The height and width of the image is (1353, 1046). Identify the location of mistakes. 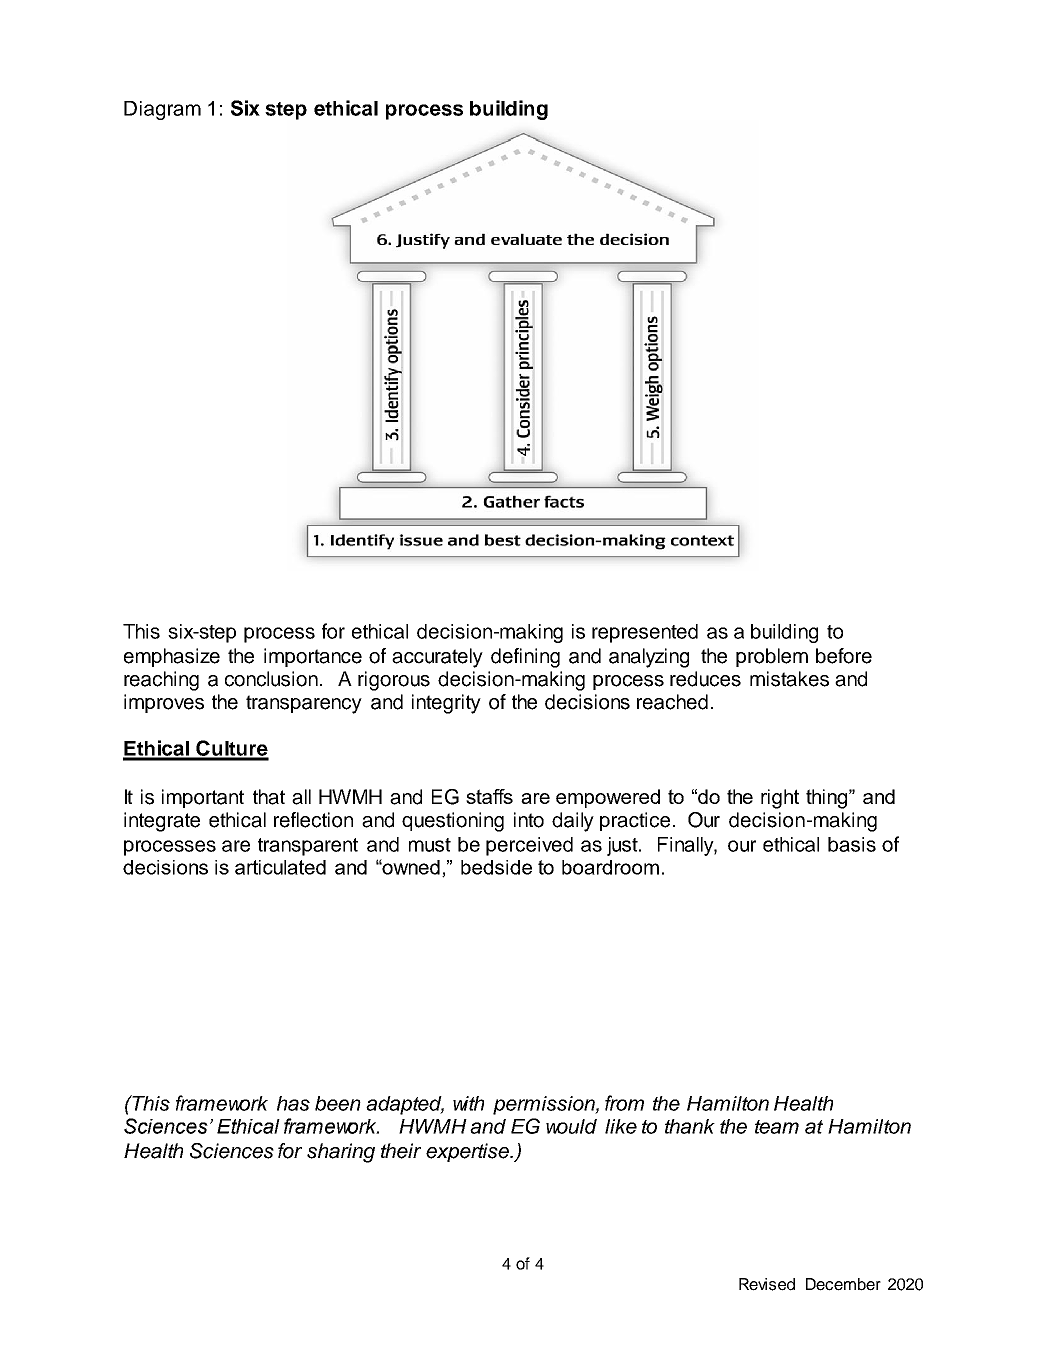
(789, 679).
